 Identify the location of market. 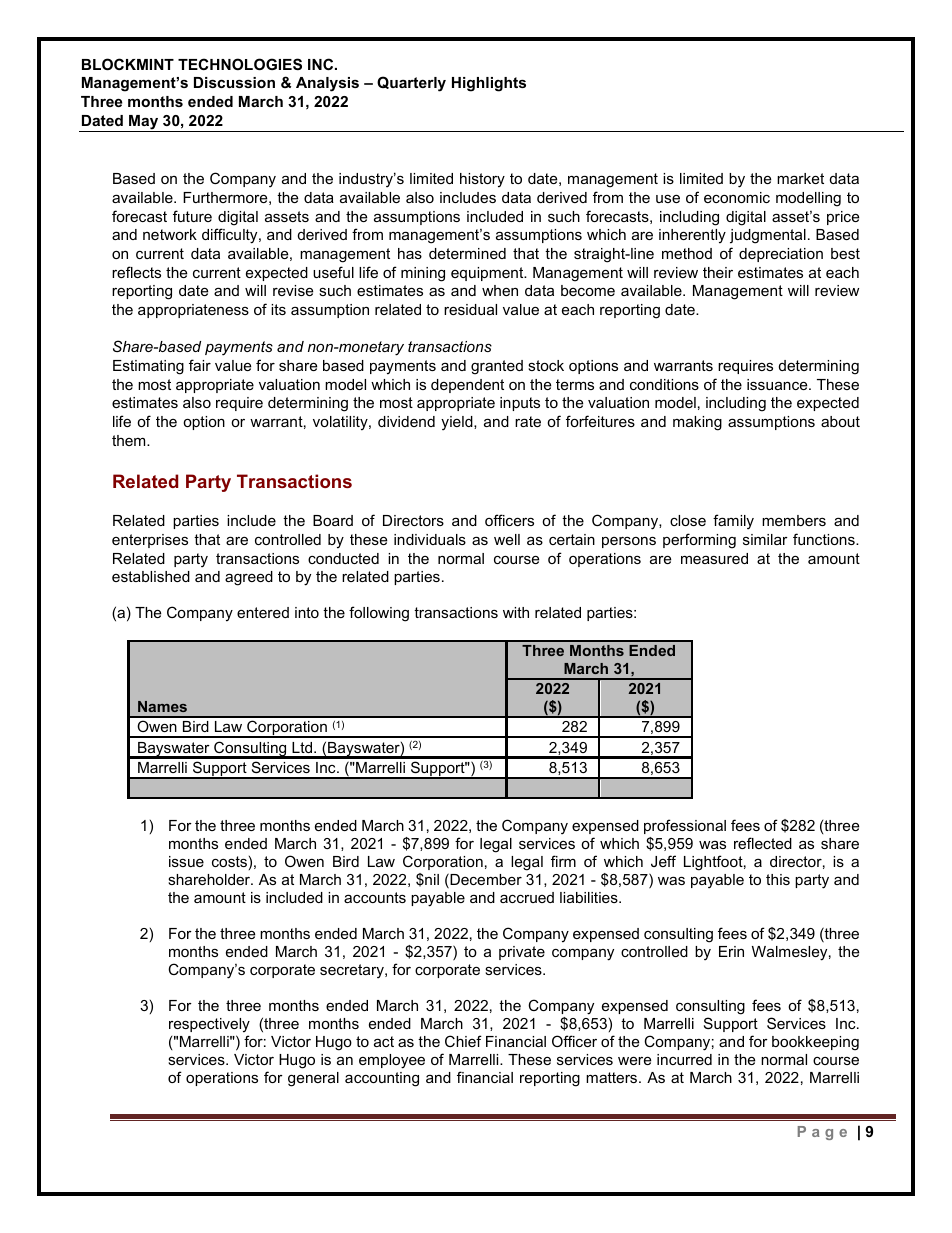
(800, 178).
